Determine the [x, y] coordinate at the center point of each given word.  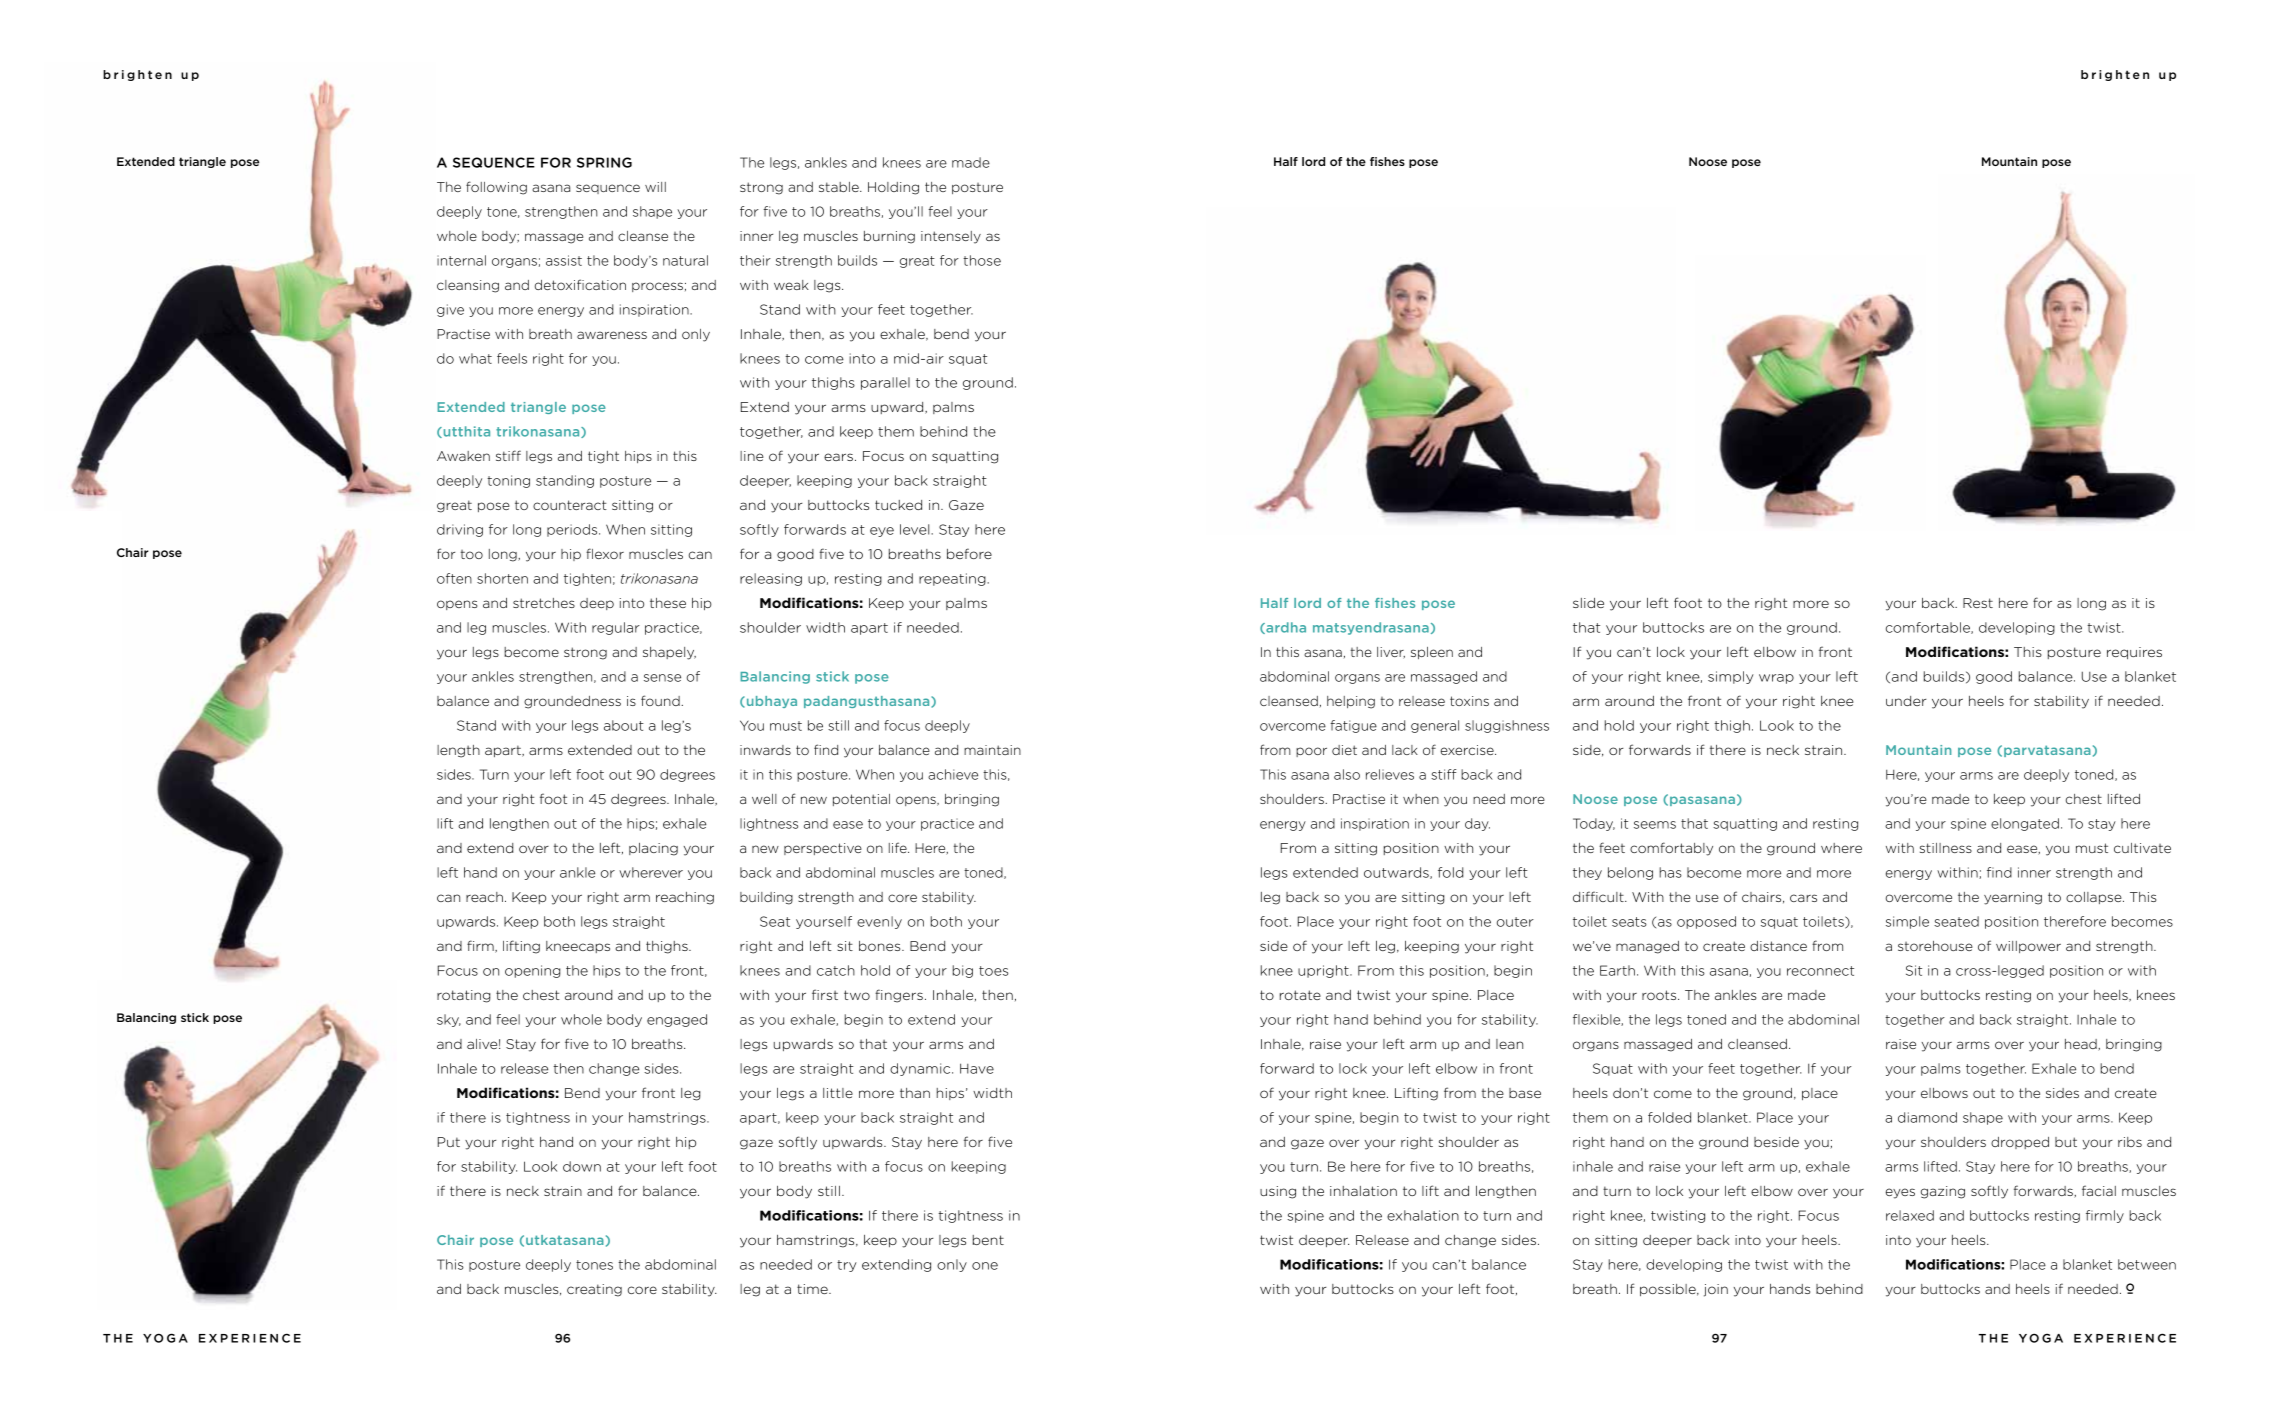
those [982, 260]
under [1906, 701]
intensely [951, 237]
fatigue [1353, 726]
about [624, 725]
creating [594, 1290]
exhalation [1423, 1215]
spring [604, 162]
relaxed [1910, 1215]
